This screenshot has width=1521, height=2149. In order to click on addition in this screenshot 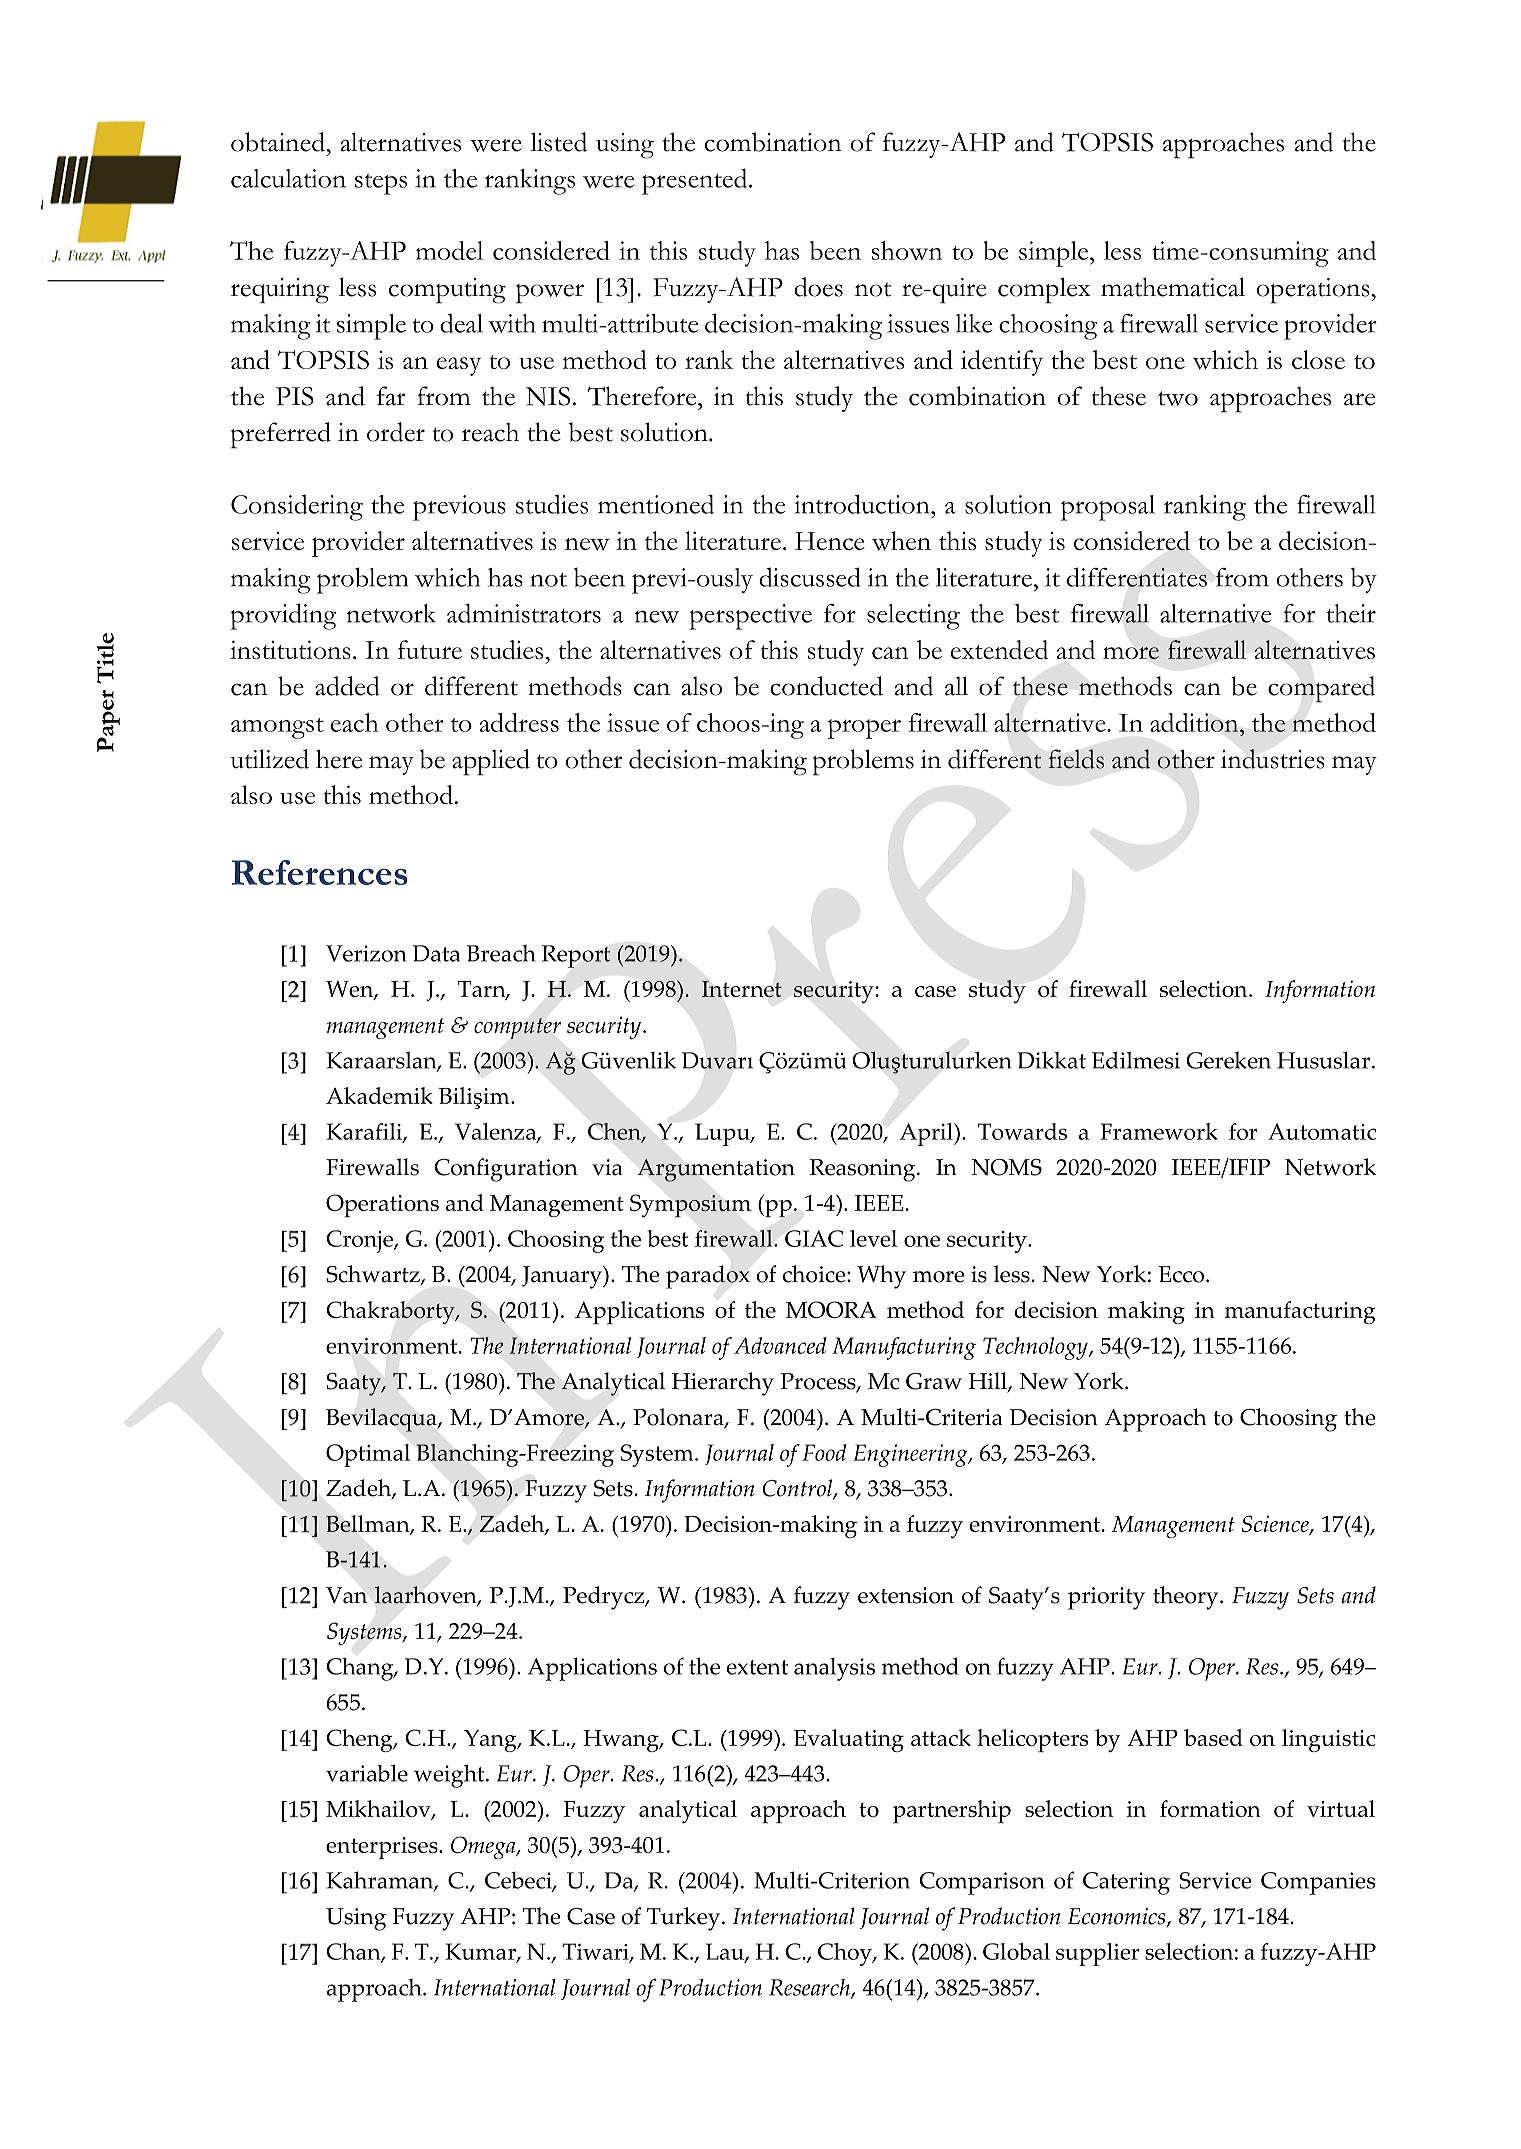, I will do `click(1195, 722)`.
